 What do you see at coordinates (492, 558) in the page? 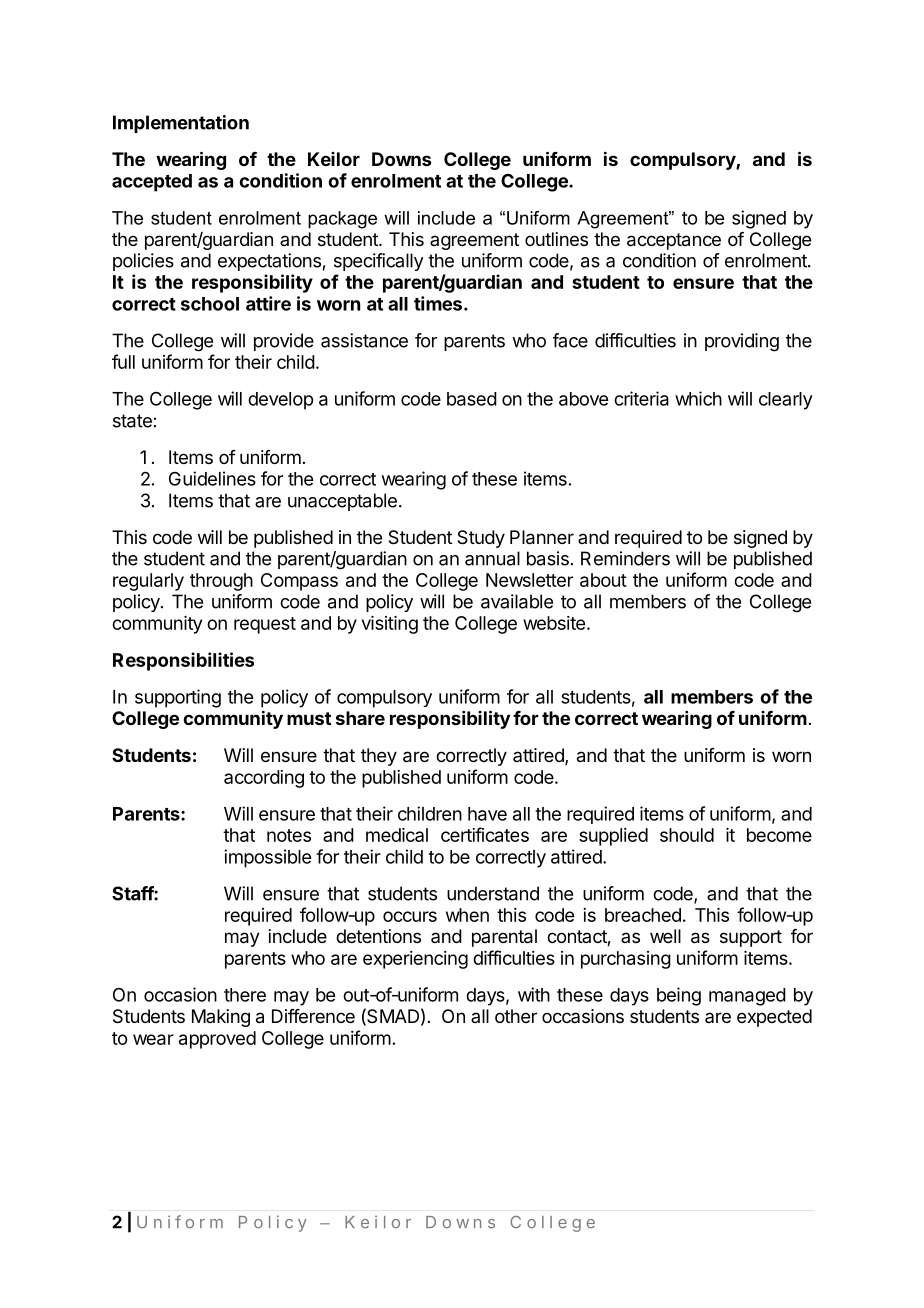
I see `annual` at bounding box center [492, 558].
